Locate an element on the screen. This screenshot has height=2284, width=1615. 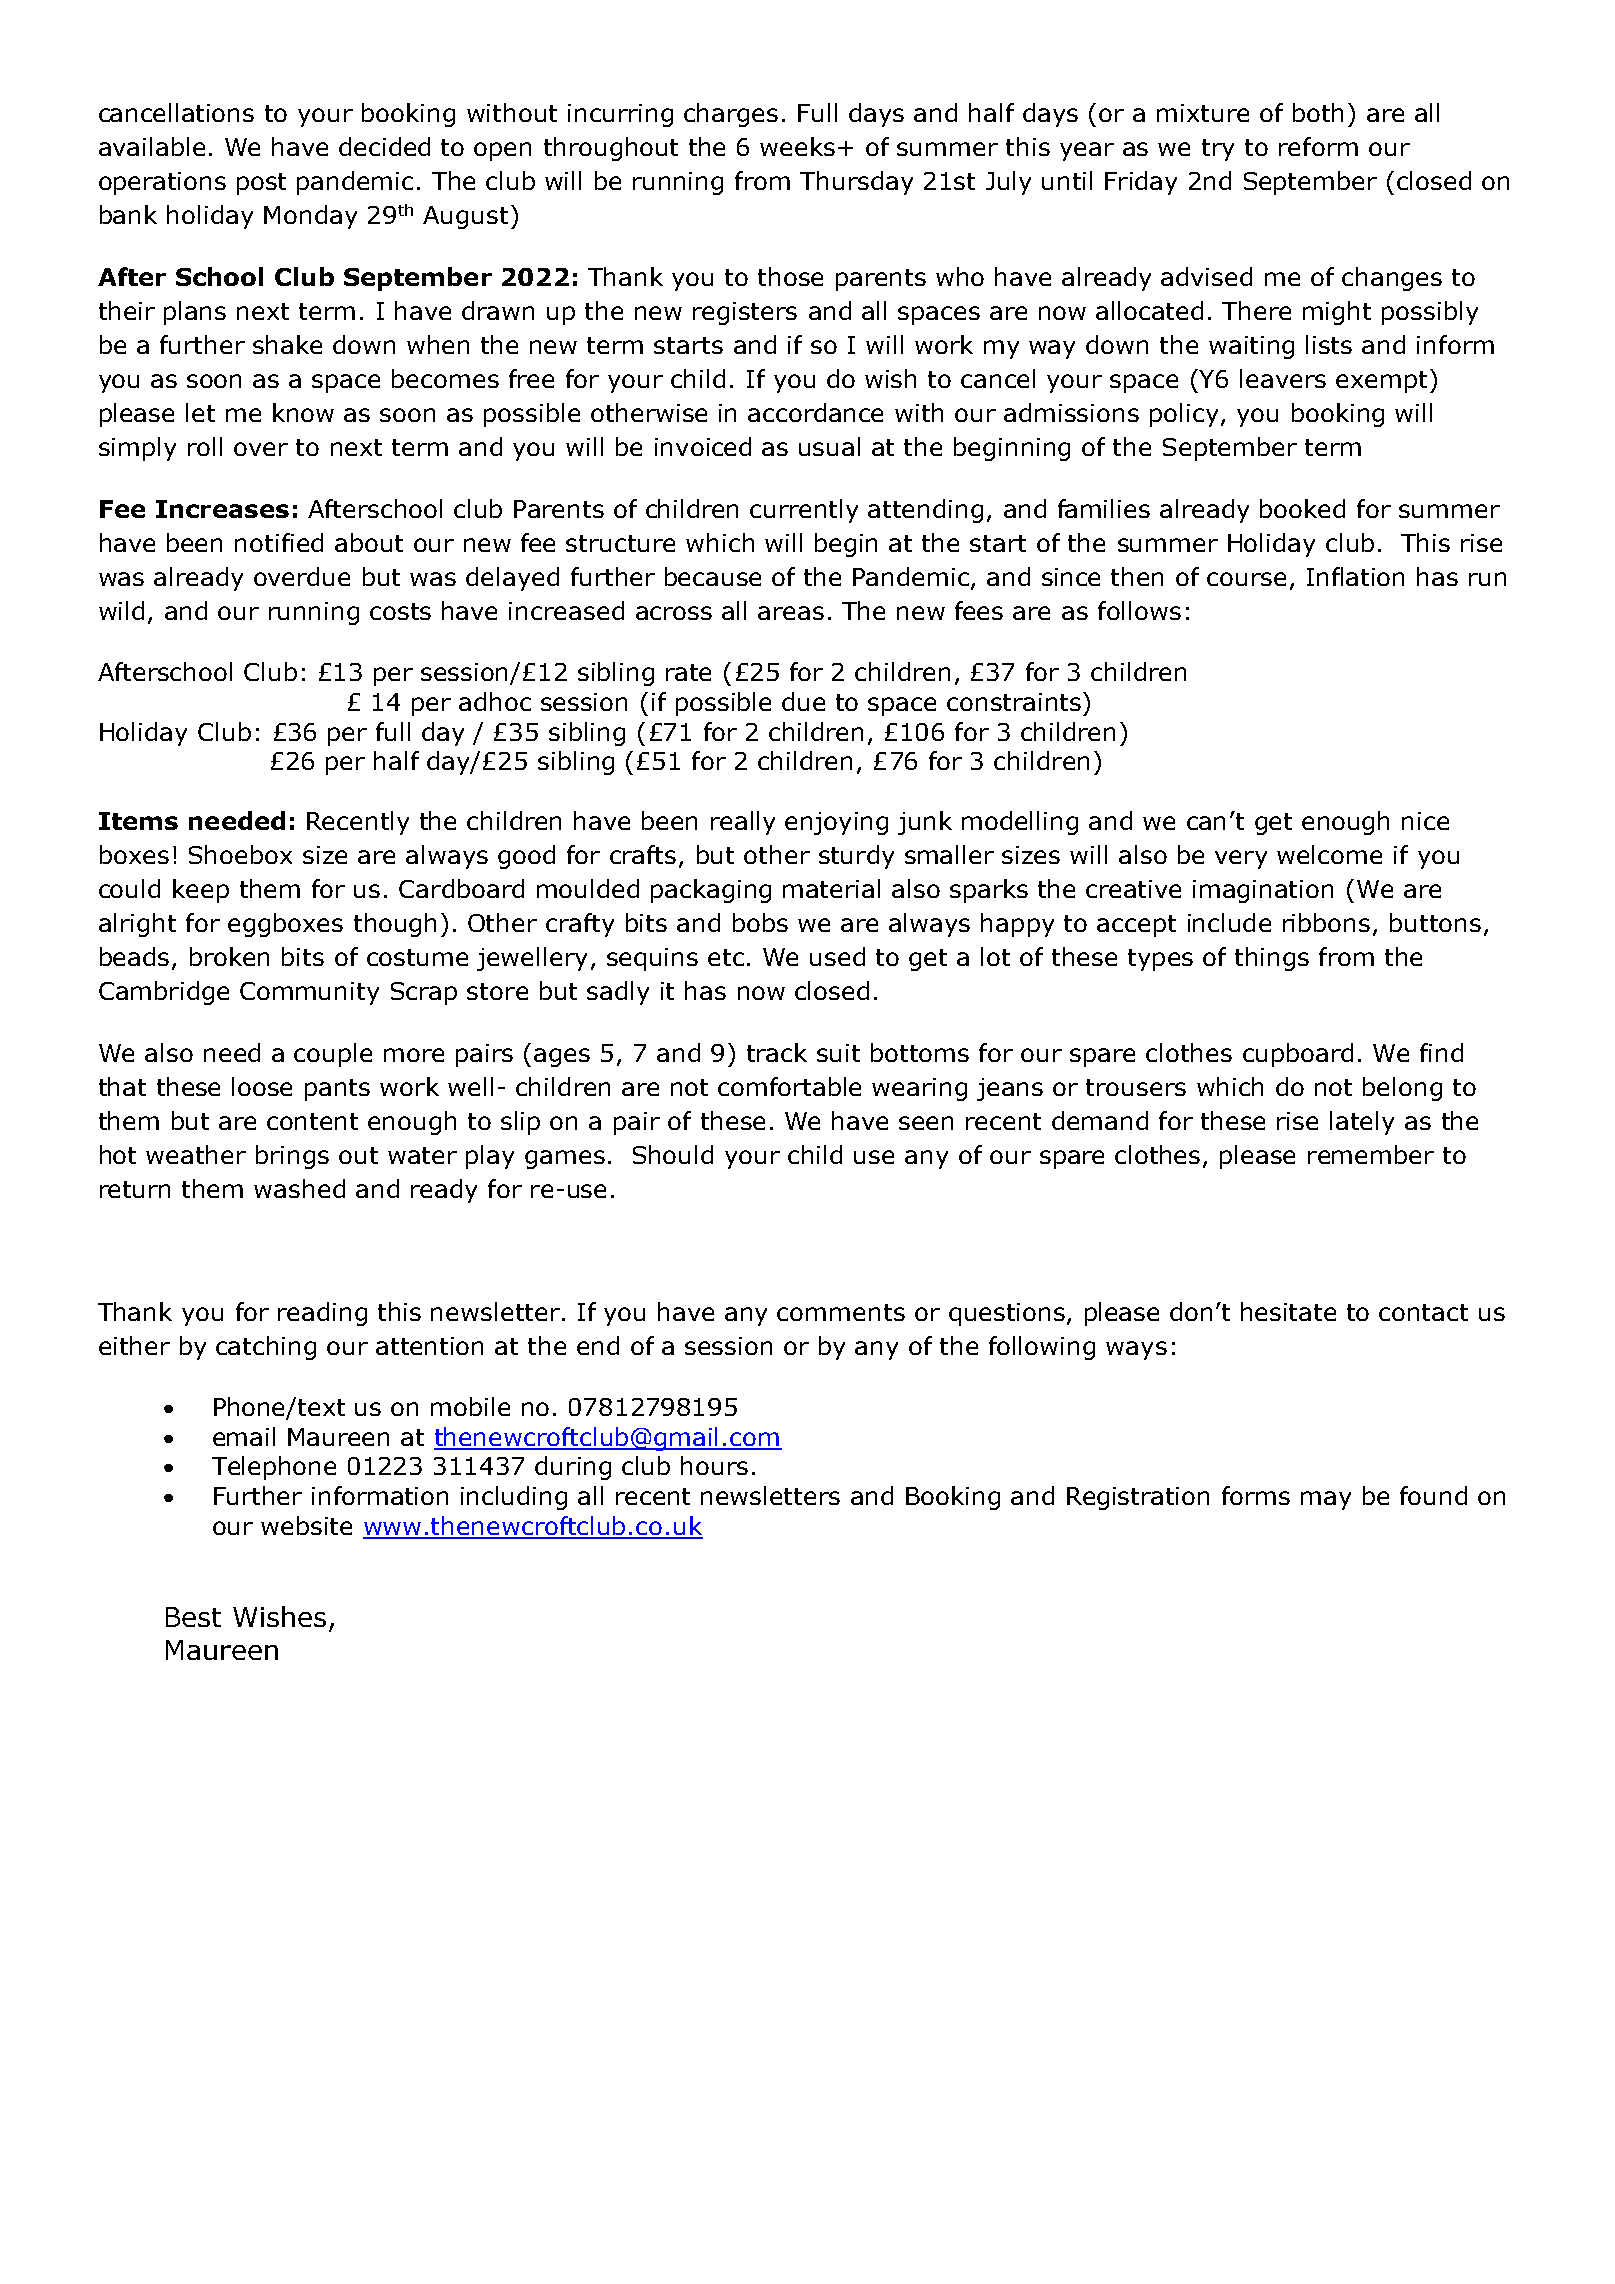
website is located at coordinates (306, 1525).
